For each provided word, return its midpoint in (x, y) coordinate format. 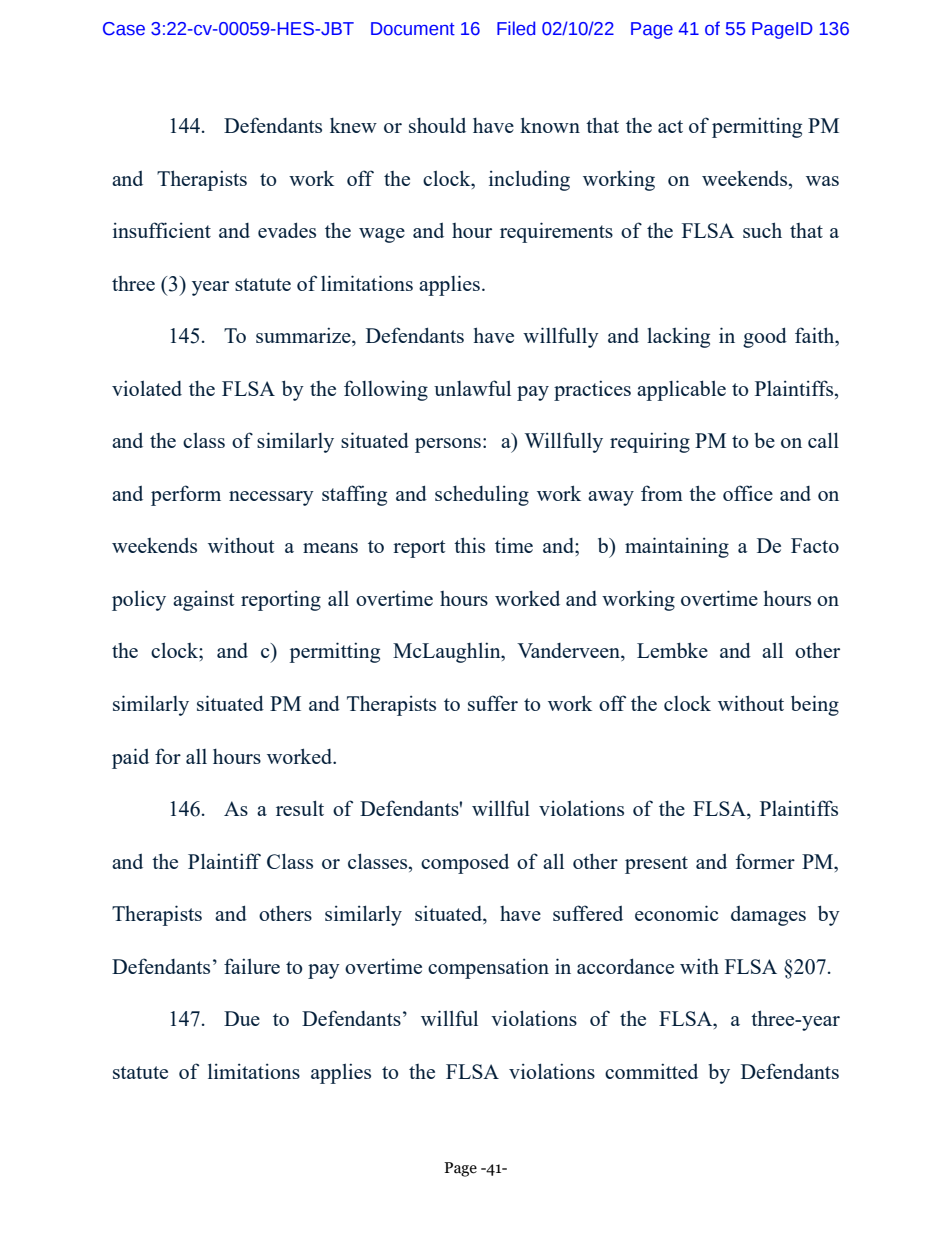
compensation (488, 968)
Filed (516, 28)
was (822, 181)
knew (353, 125)
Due (242, 1018)
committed (651, 1071)
